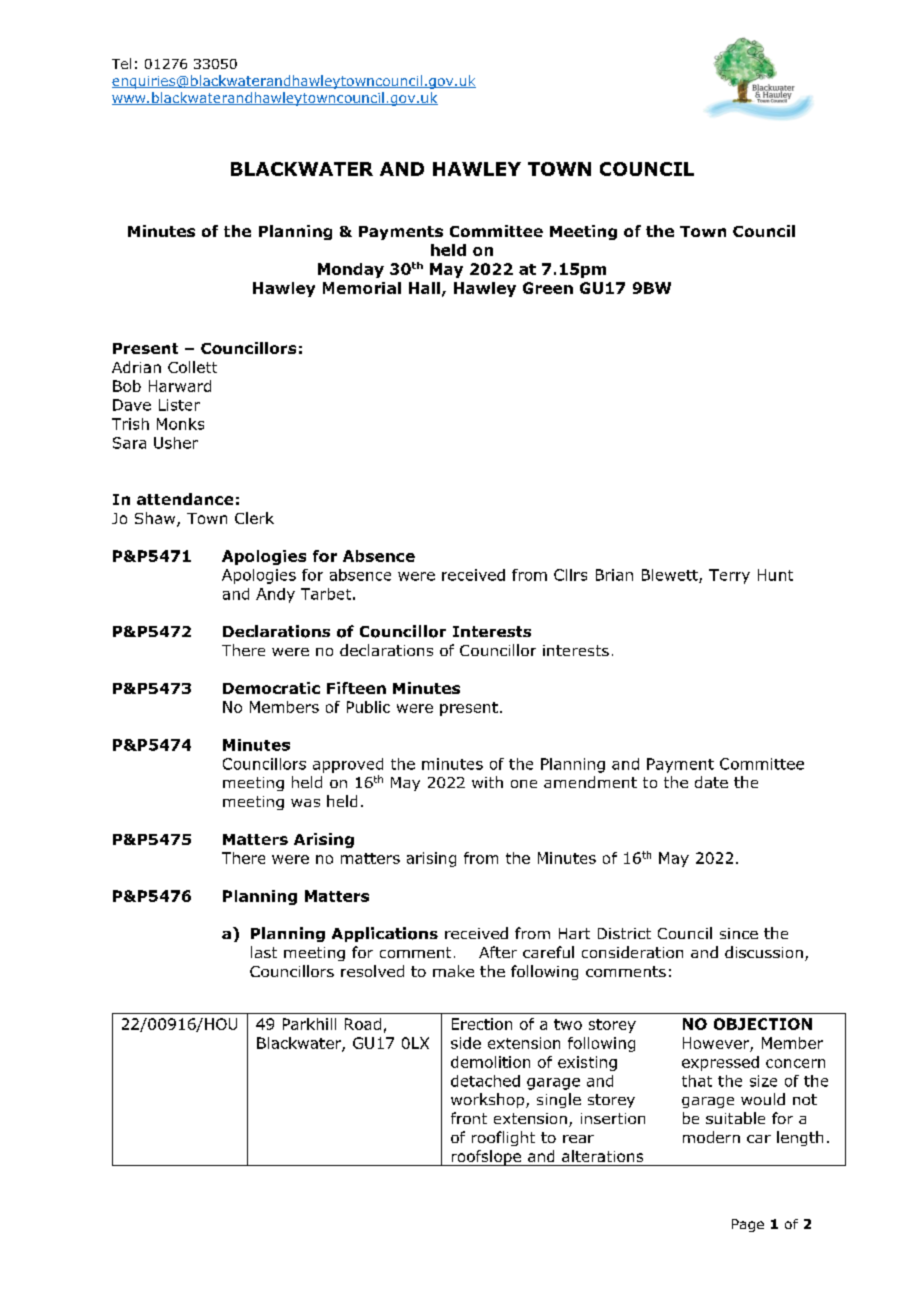 This page has height=1308, width=924. Describe the element at coordinates (264, 952) in the page. I see `last` at that location.
